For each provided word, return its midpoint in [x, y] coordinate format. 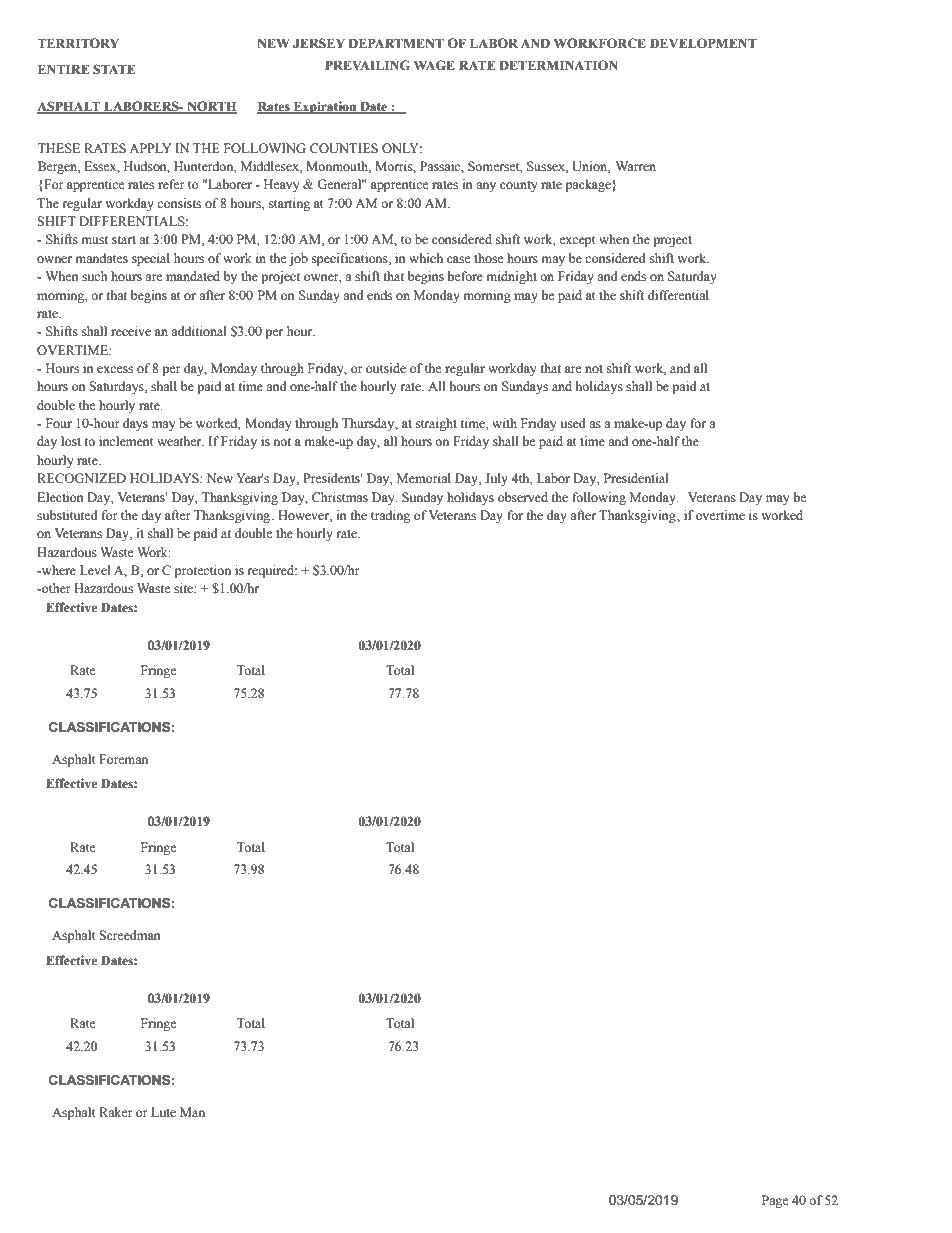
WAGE [434, 65]
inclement [126, 441]
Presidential [636, 478]
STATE [114, 69]
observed [523, 497]
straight [436, 424]
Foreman [123, 759]
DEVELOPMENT [703, 43]
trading [390, 516]
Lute [163, 1112]
